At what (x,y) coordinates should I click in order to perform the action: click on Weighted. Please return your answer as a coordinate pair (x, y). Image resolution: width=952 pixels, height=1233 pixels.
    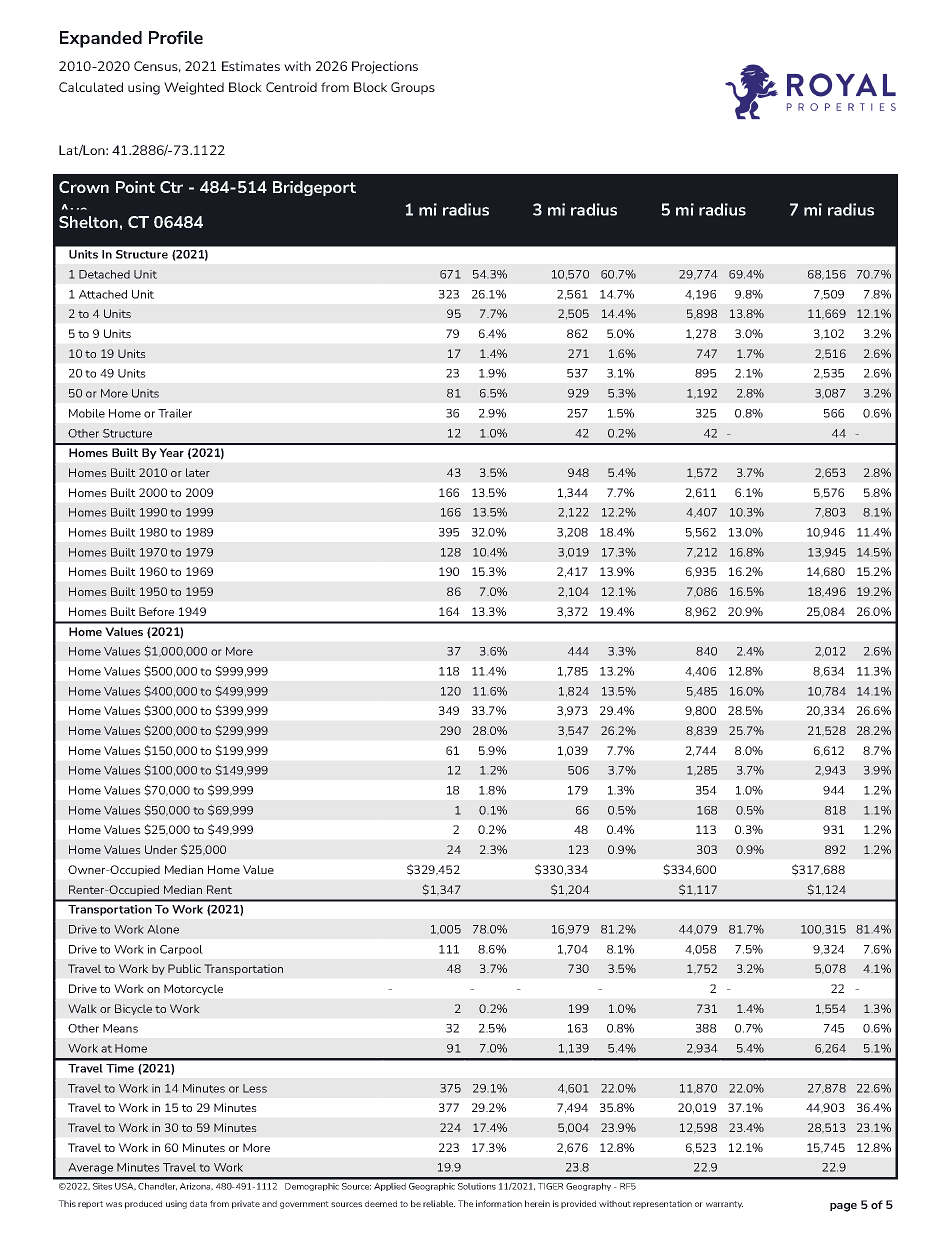
    Looking at the image, I should click on (194, 88).
